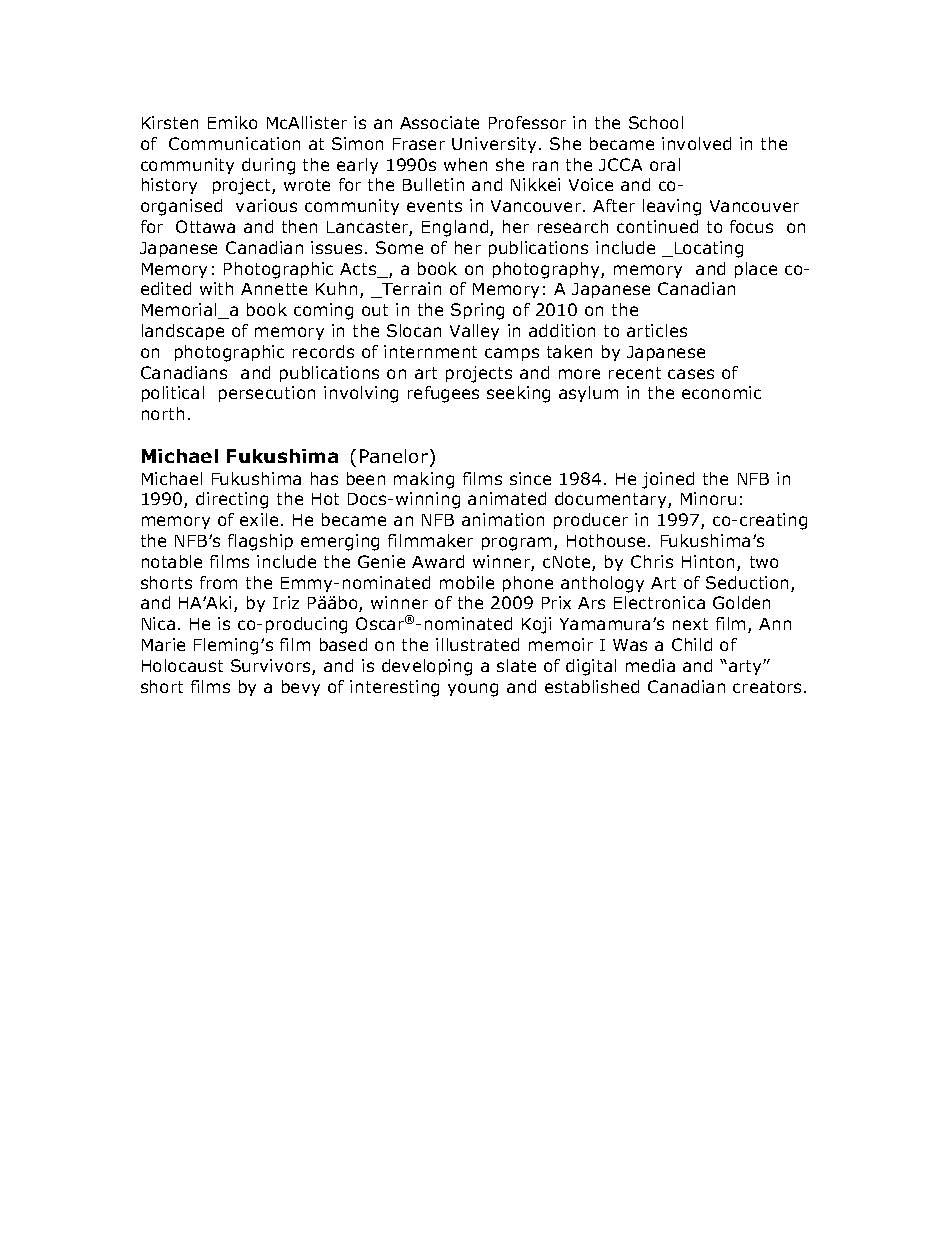 The image size is (952, 1233). I want to click on persecution, so click(267, 394).
